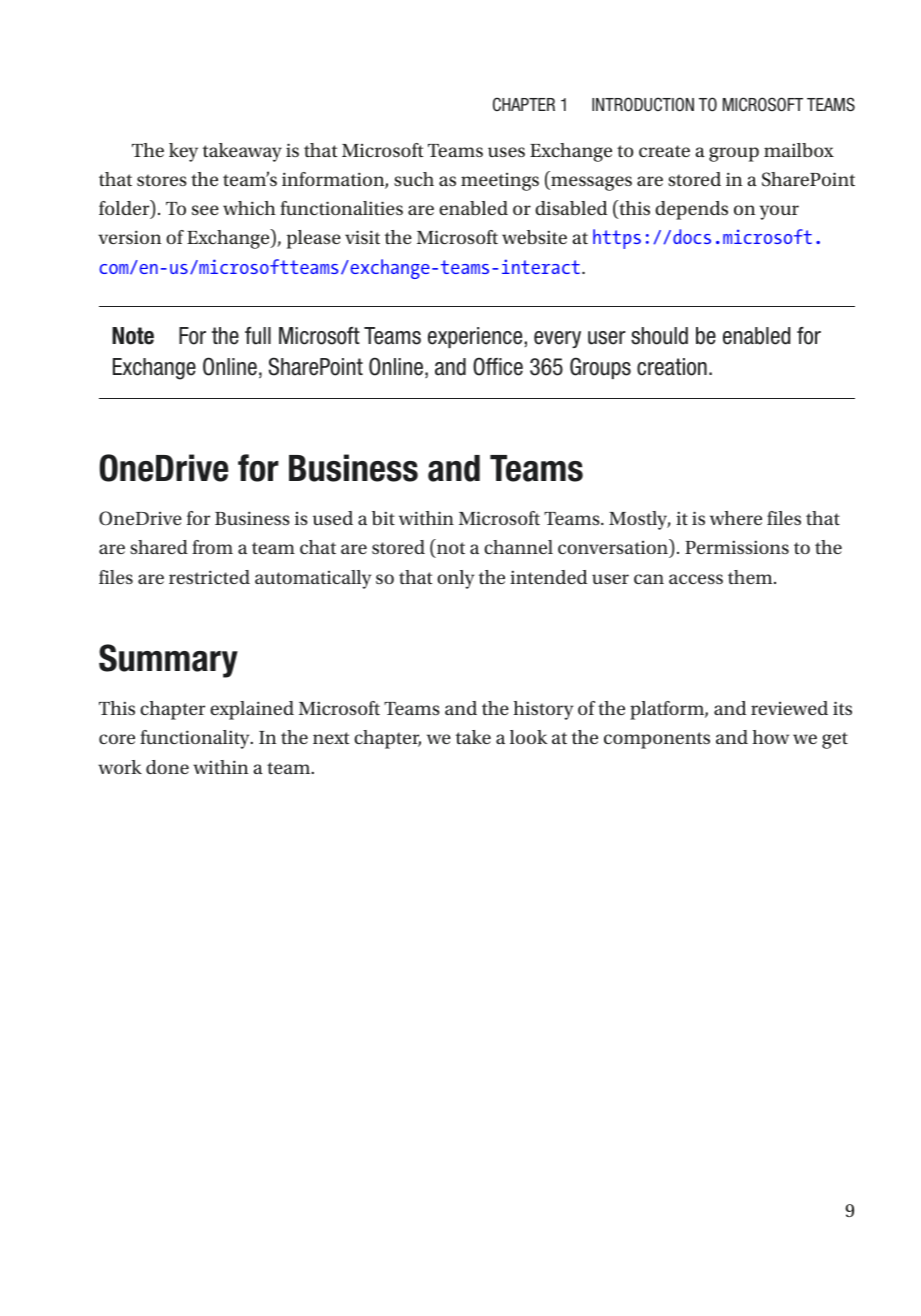  What do you see at coordinates (476, 337) in the screenshot?
I see `experience` at bounding box center [476, 337].
